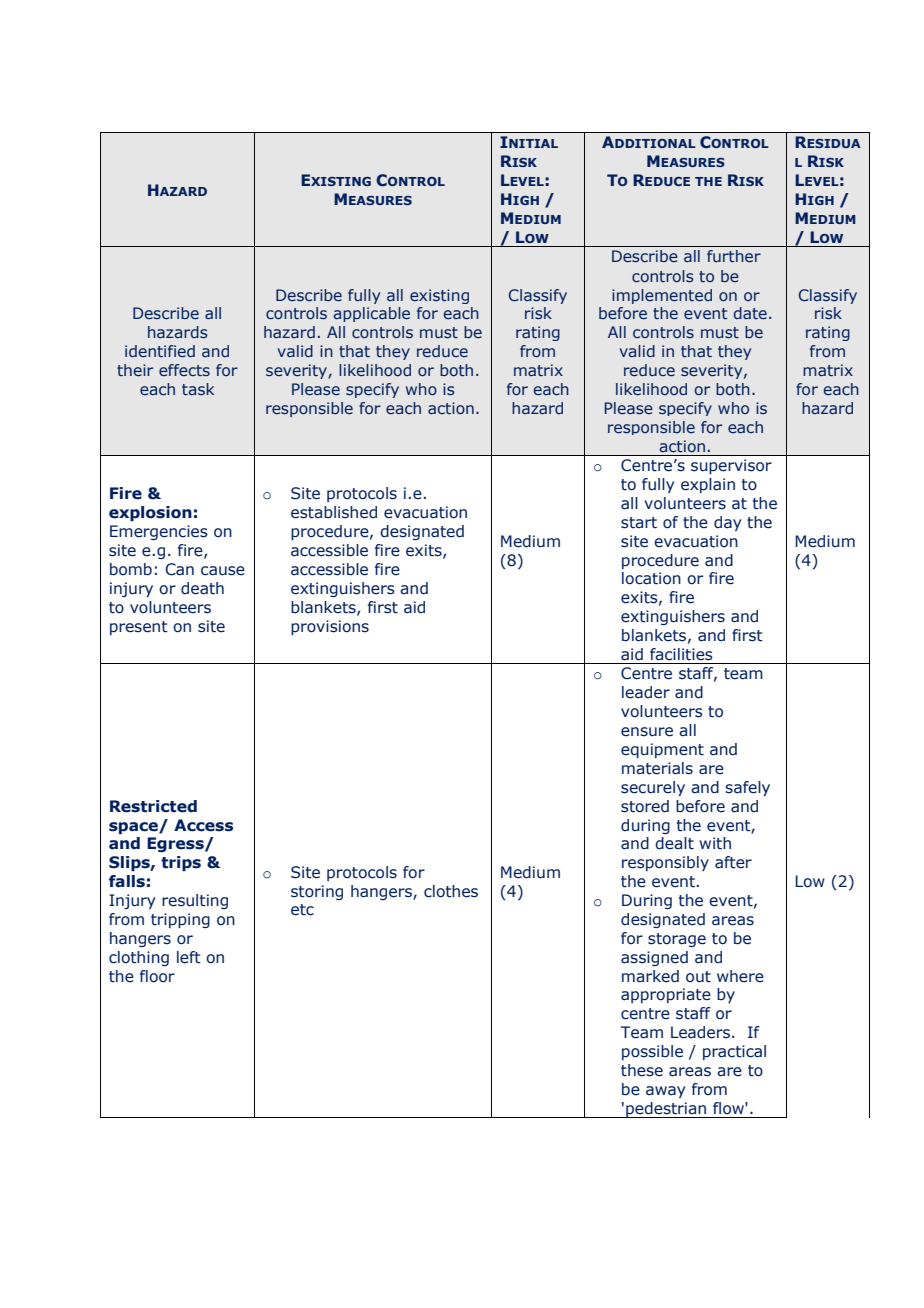 The width and height of the screenshot is (924, 1308). I want to click on identified, so click(160, 351).
